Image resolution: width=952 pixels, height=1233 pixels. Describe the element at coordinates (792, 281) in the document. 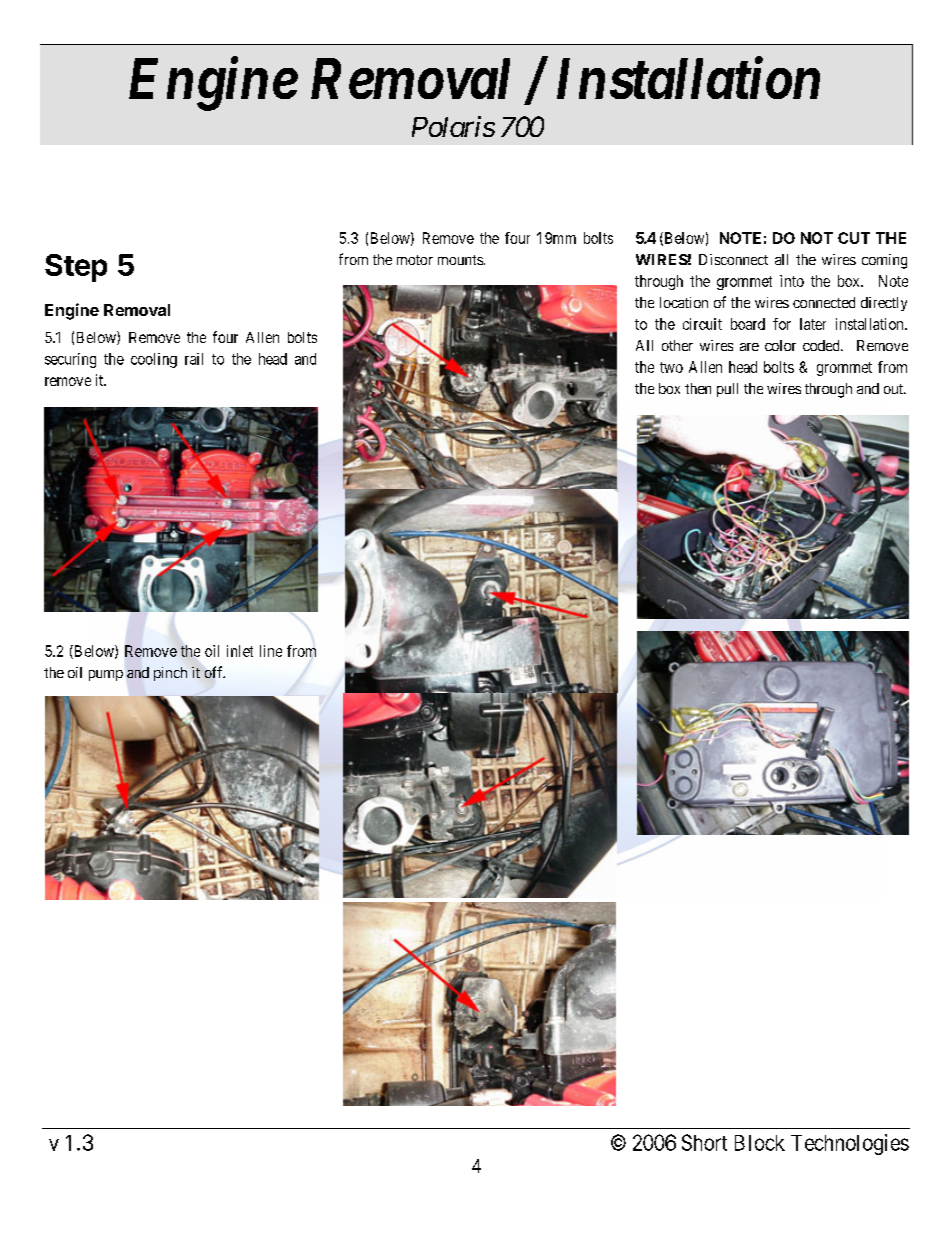

I see `into` at that location.
